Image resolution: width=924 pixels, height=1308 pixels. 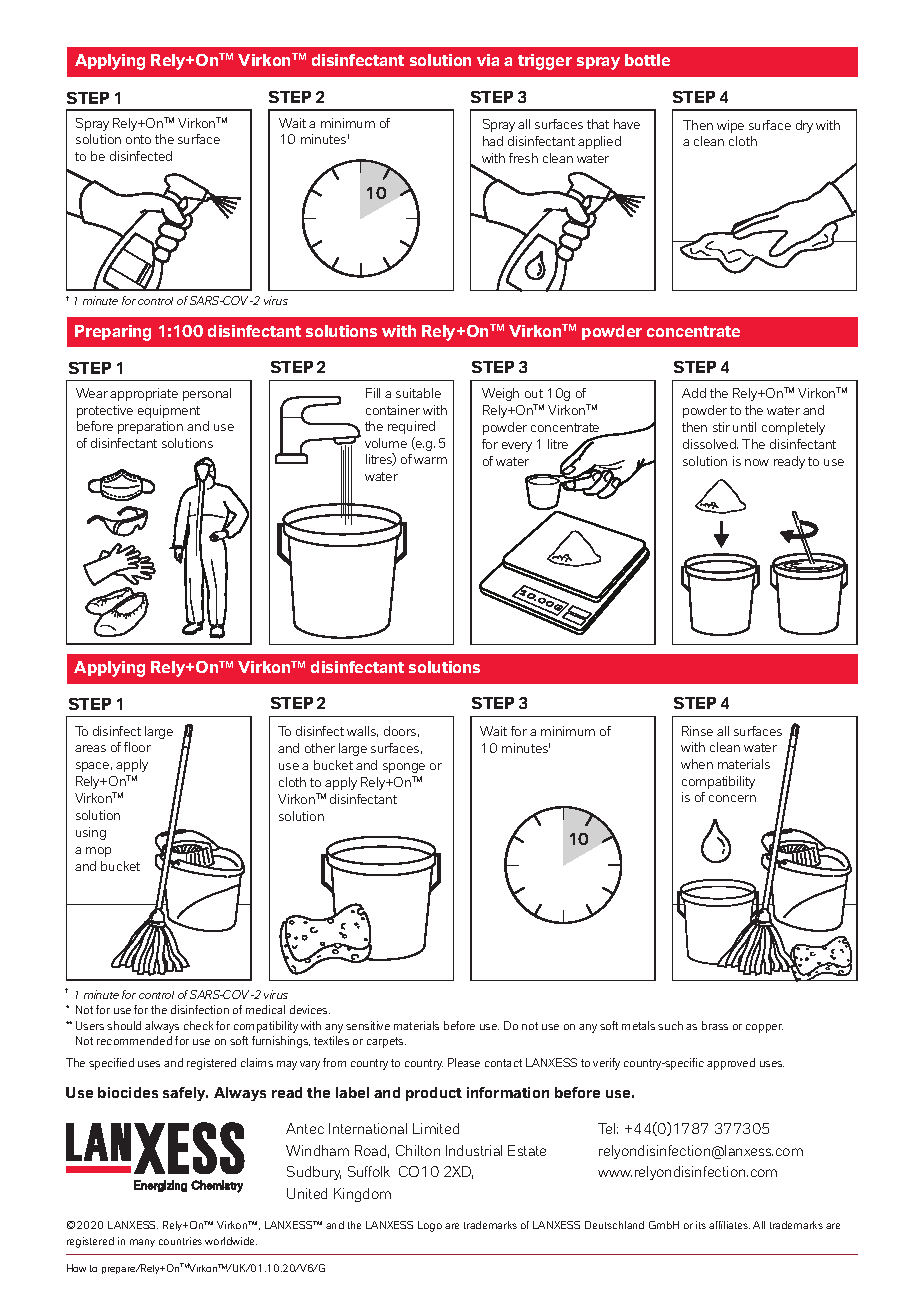 What do you see at coordinates (90, 748) in the screenshot?
I see `areas` at bounding box center [90, 748].
